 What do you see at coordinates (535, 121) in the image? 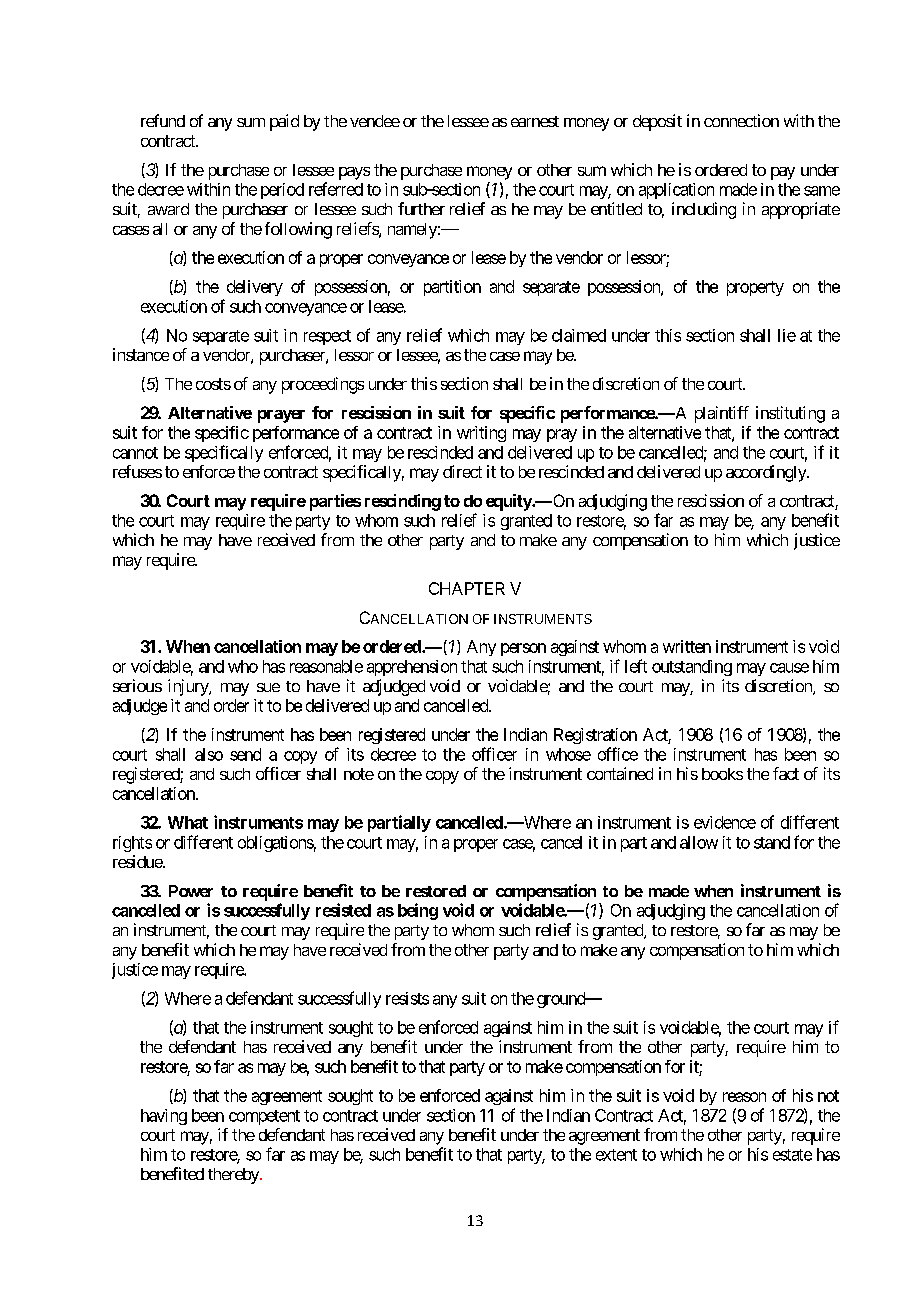
I see `earnest` at bounding box center [535, 121].
